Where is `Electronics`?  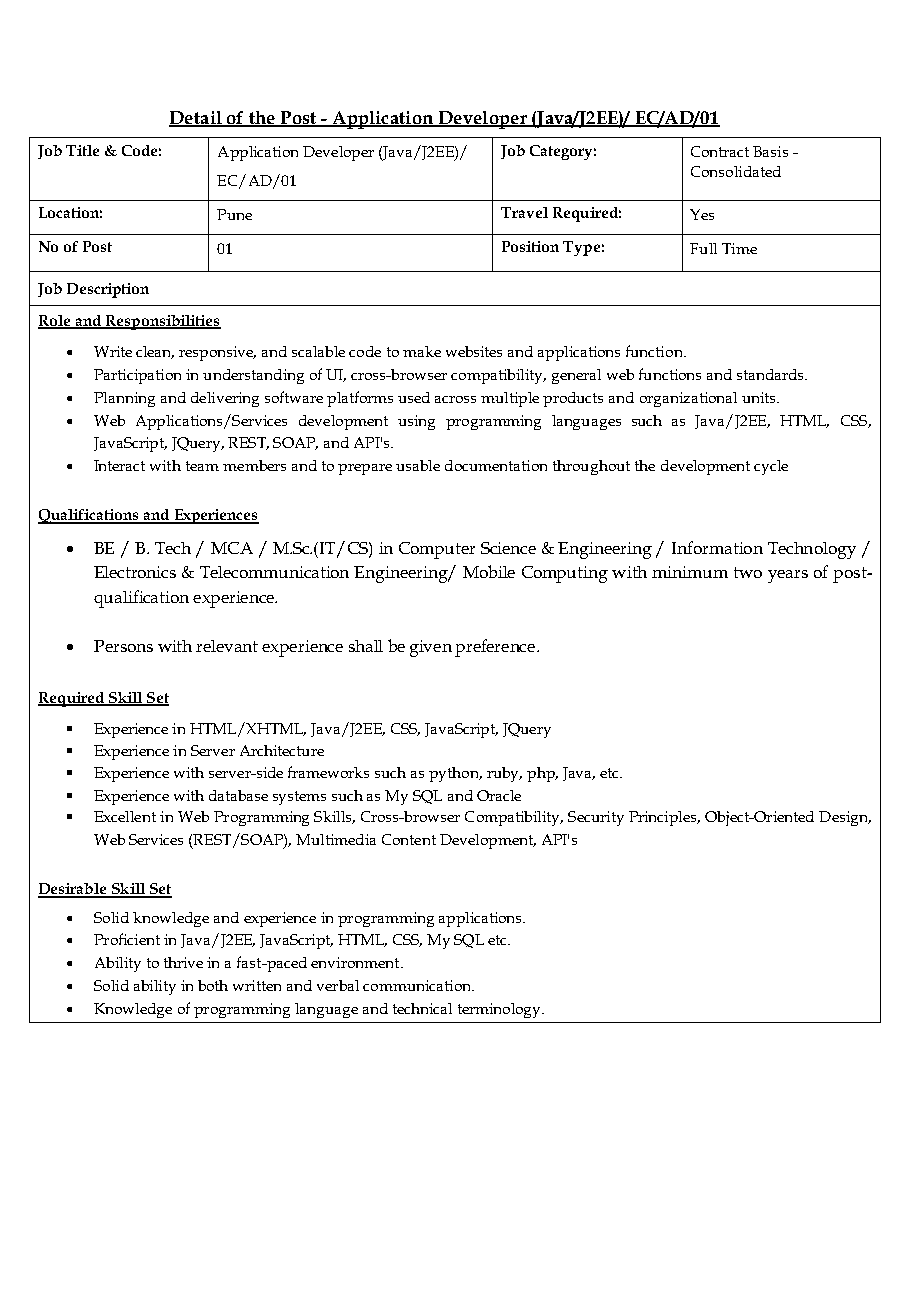
Electronics is located at coordinates (135, 572).
